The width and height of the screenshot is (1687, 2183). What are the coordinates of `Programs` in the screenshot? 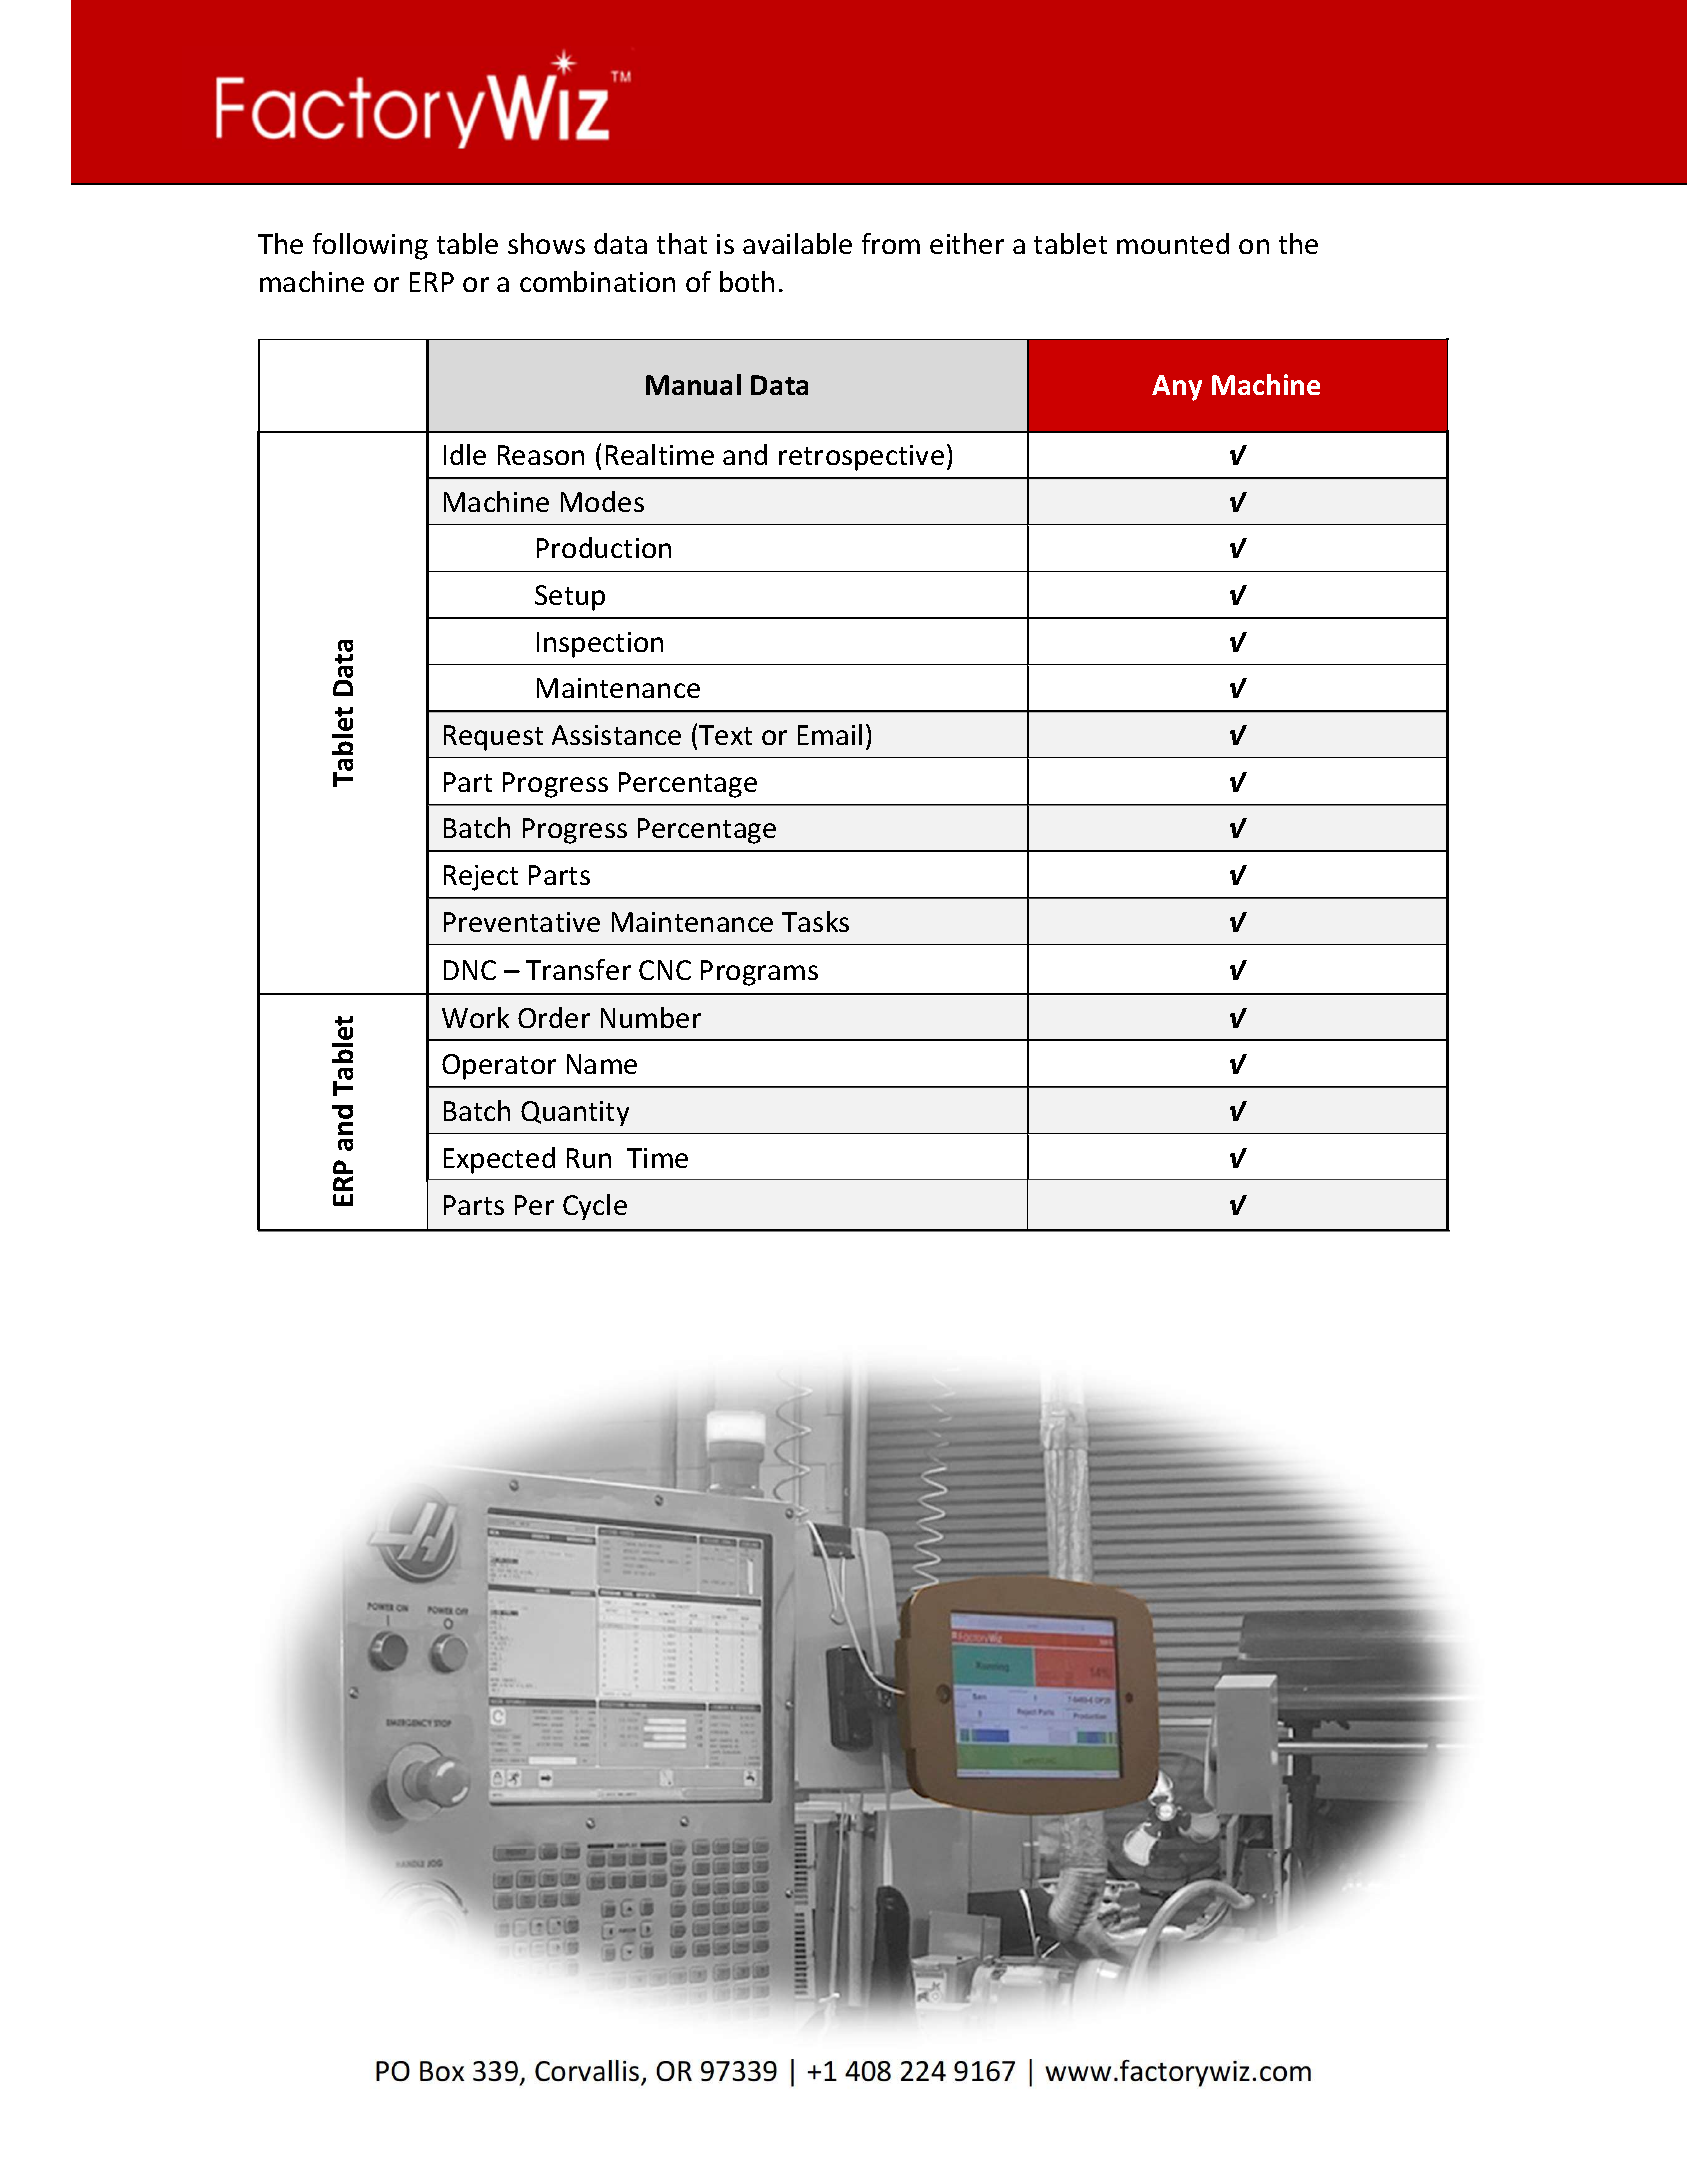 It's located at (759, 973).
